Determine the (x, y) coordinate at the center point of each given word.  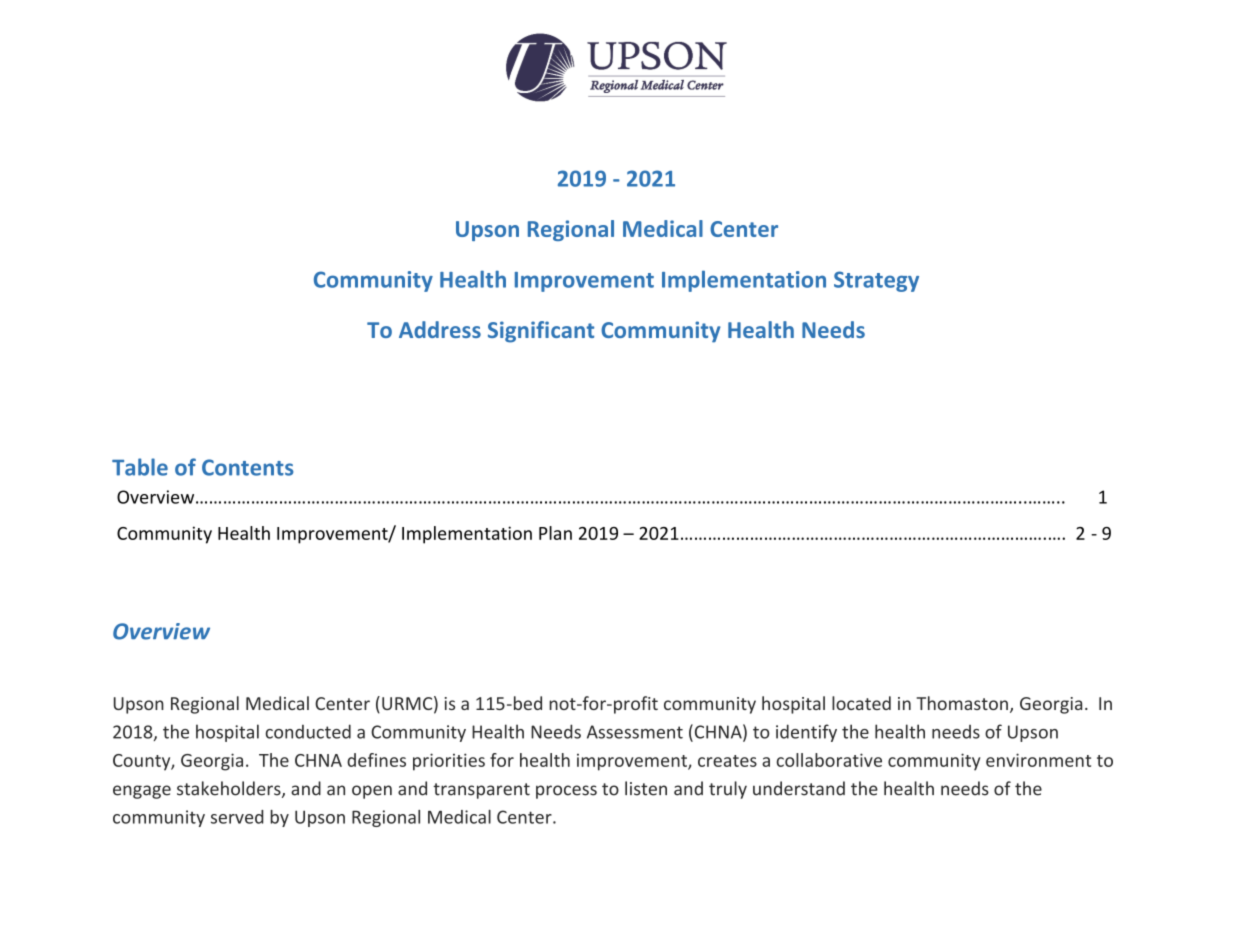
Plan (555, 533)
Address (440, 329)
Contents (248, 467)
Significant (541, 332)
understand (799, 788)
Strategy (876, 281)
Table (140, 467)
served (237, 817)
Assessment (635, 732)
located (861, 703)
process (566, 792)
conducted (308, 731)
